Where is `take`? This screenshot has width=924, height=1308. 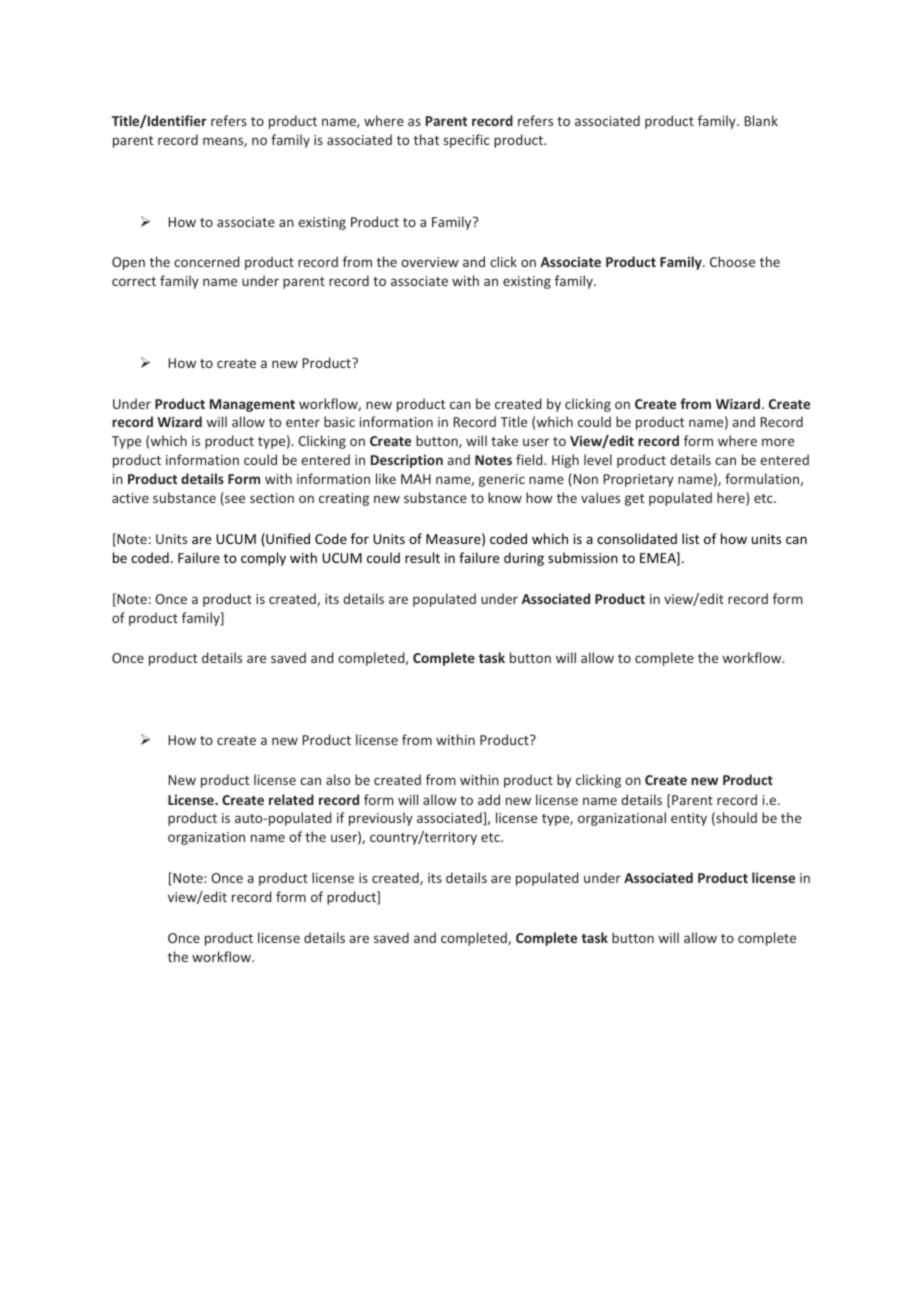 take is located at coordinates (504, 440).
